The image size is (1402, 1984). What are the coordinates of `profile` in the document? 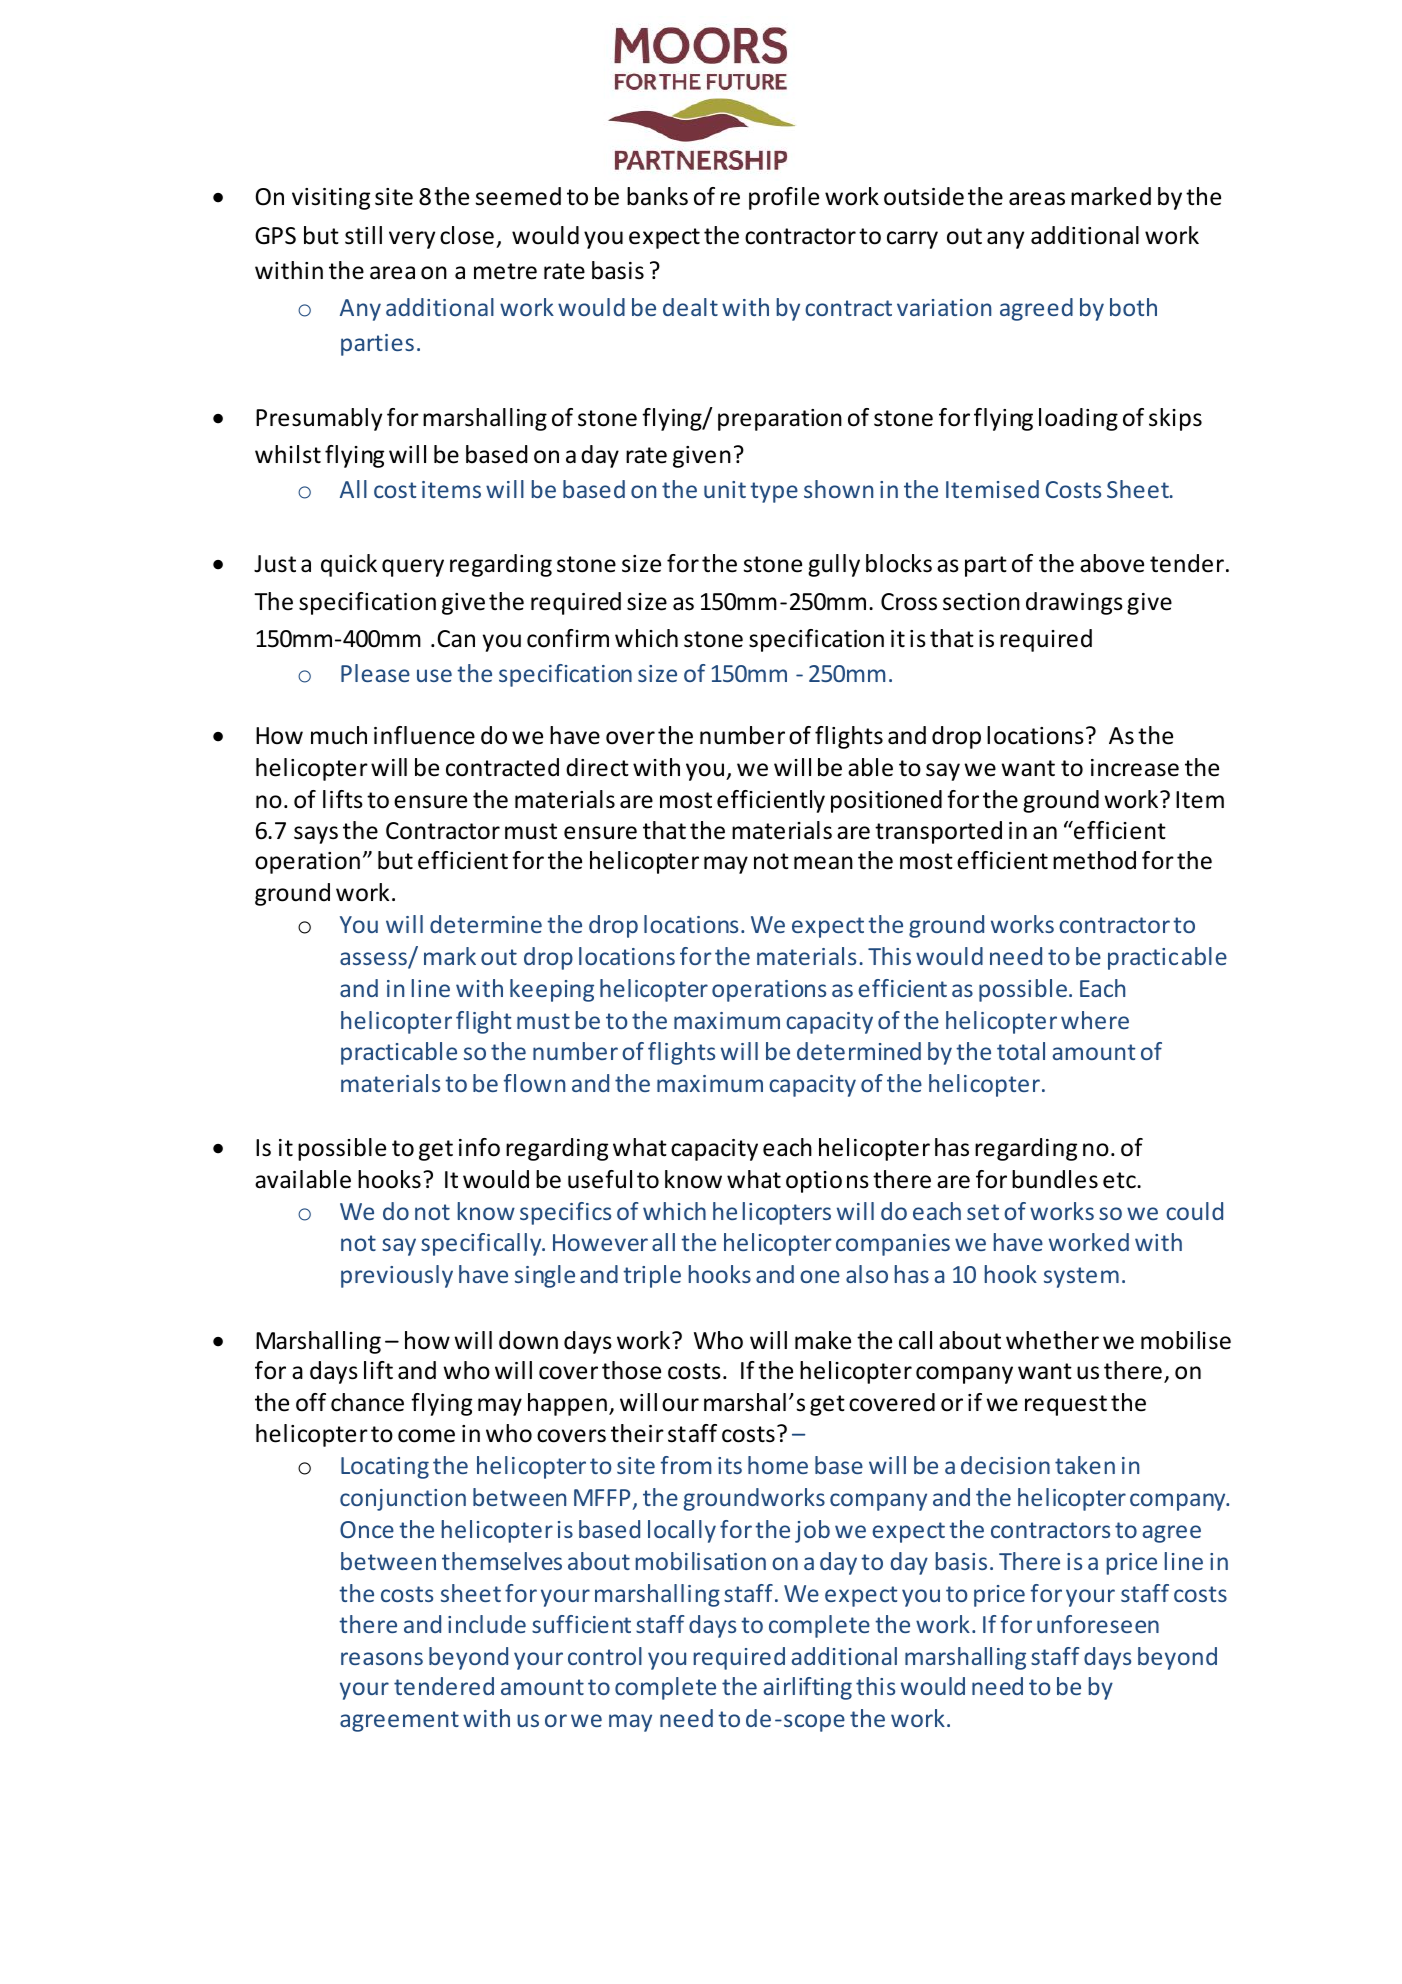 It's located at (784, 198).
